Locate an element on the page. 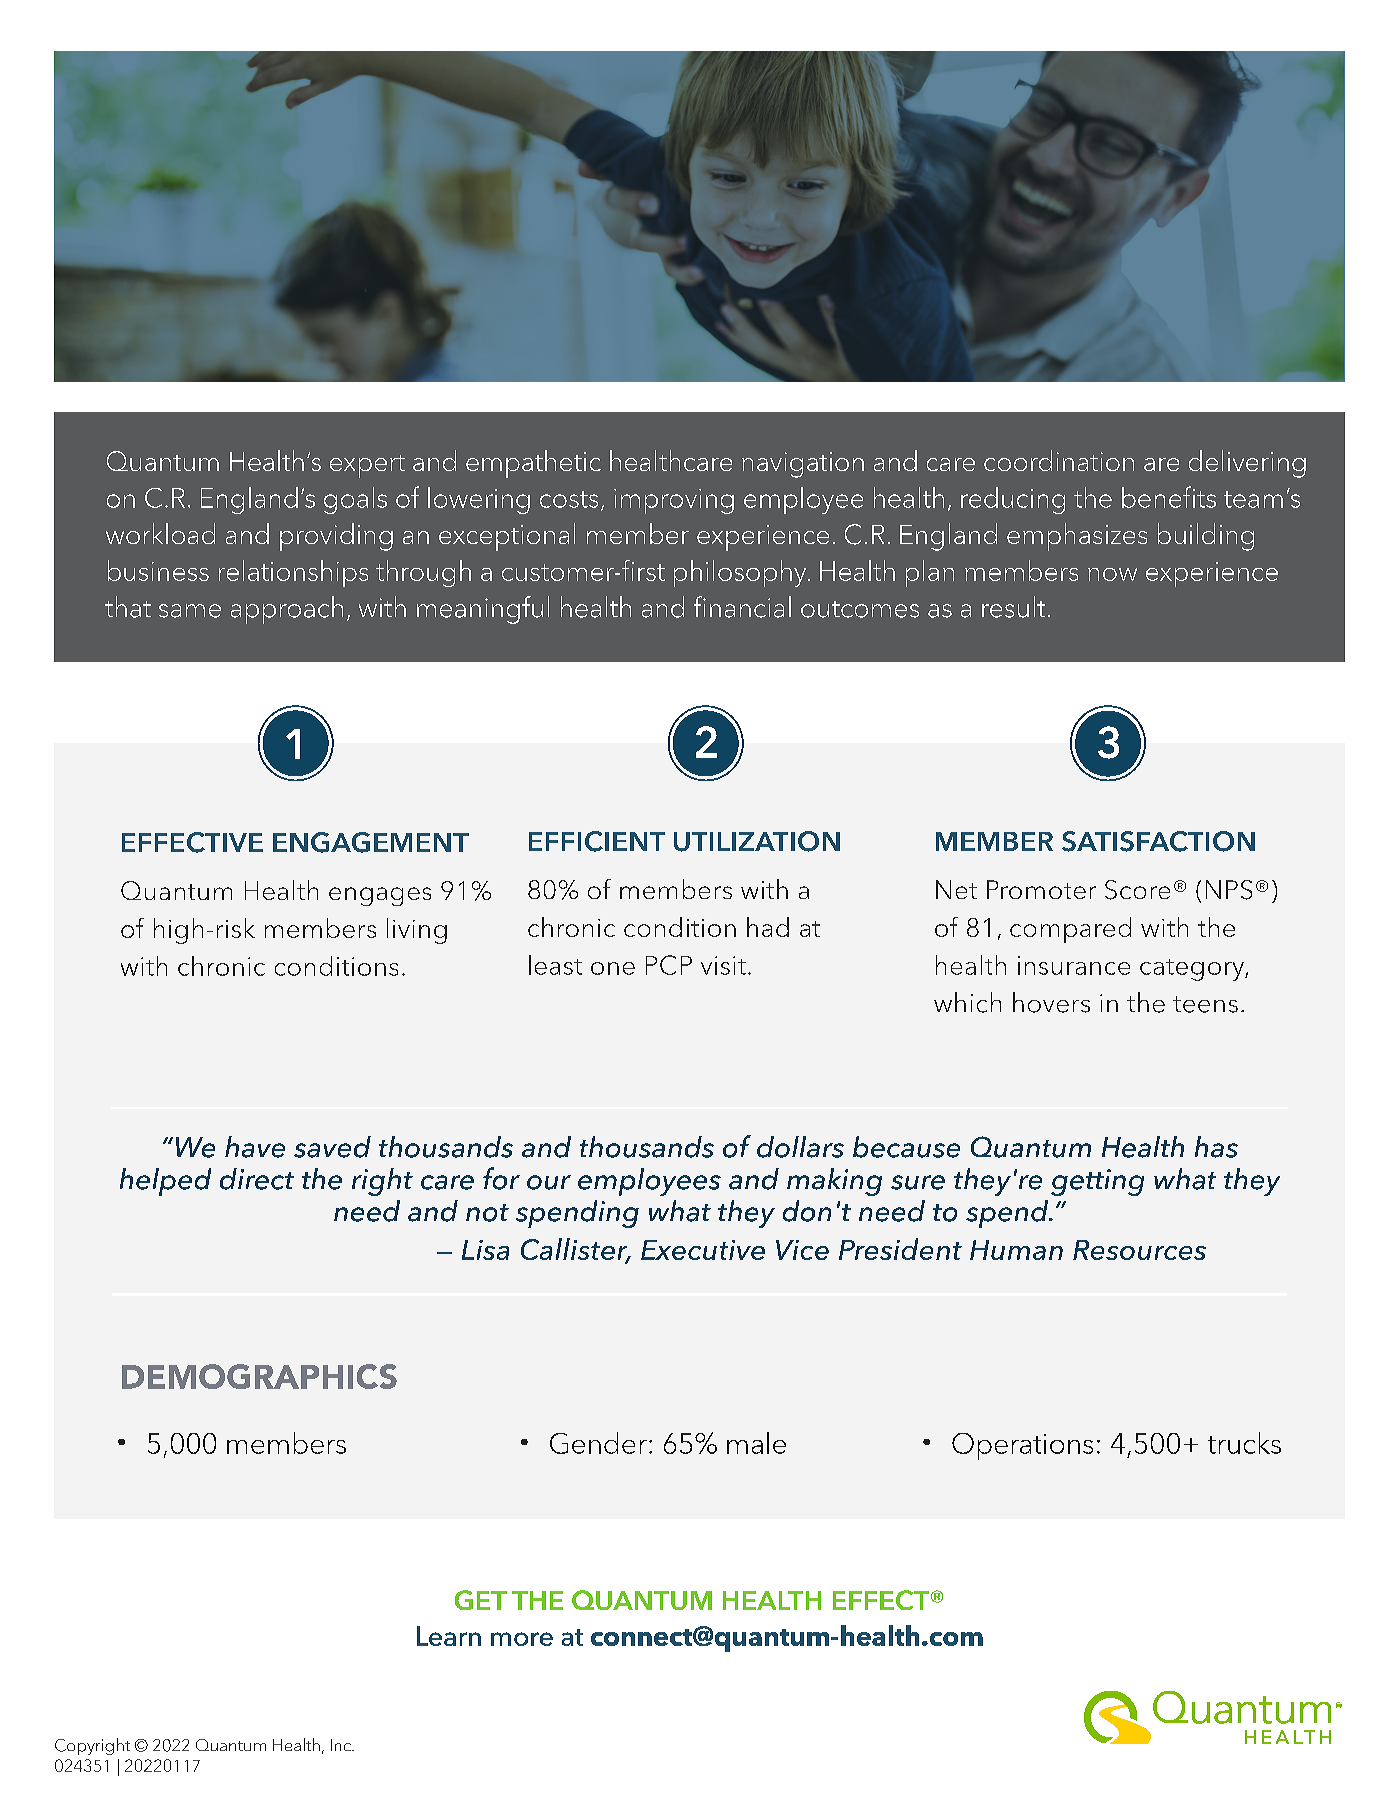  Inc is located at coordinates (342, 1745).
